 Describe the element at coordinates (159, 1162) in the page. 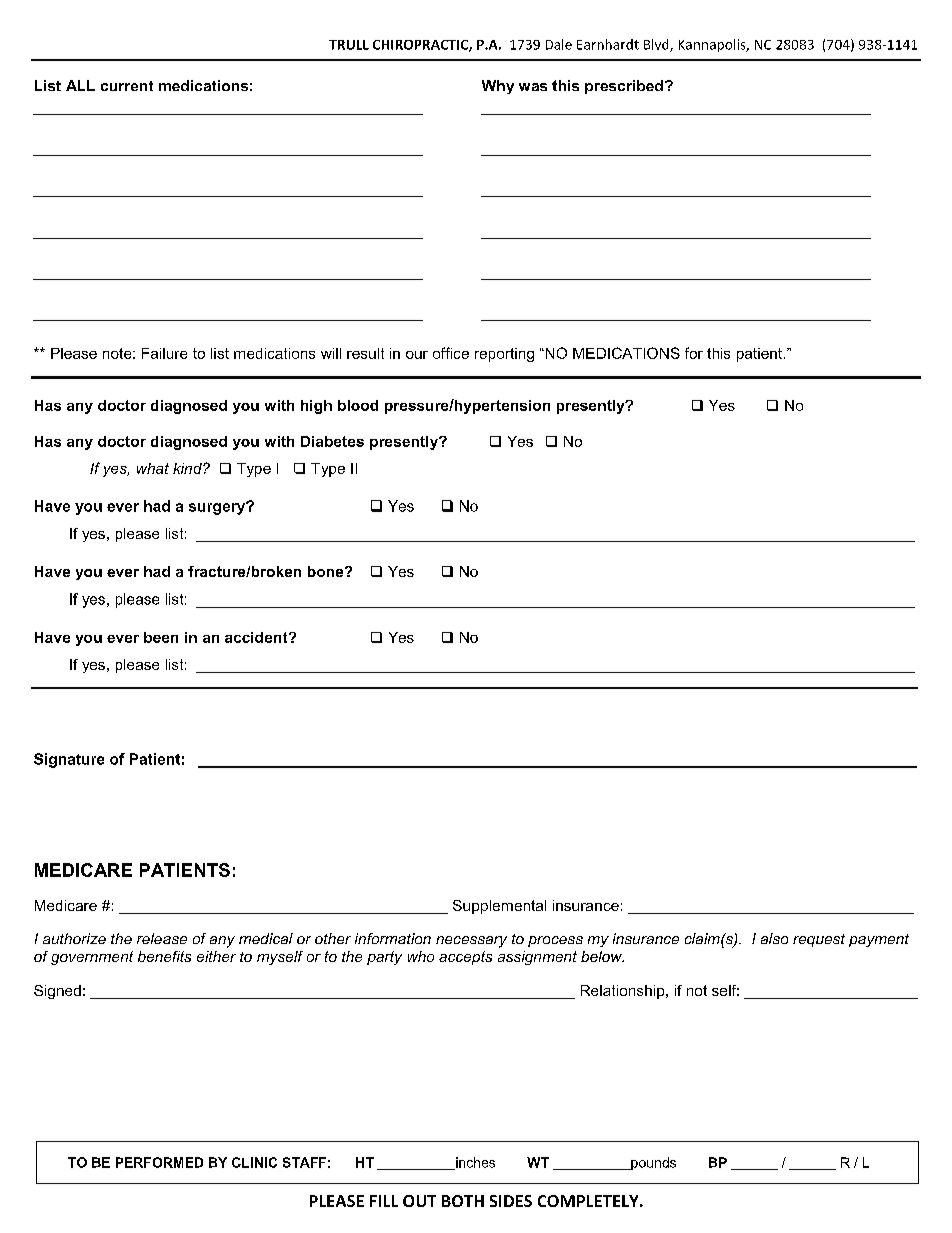

I see `PERFORMED` at that location.
